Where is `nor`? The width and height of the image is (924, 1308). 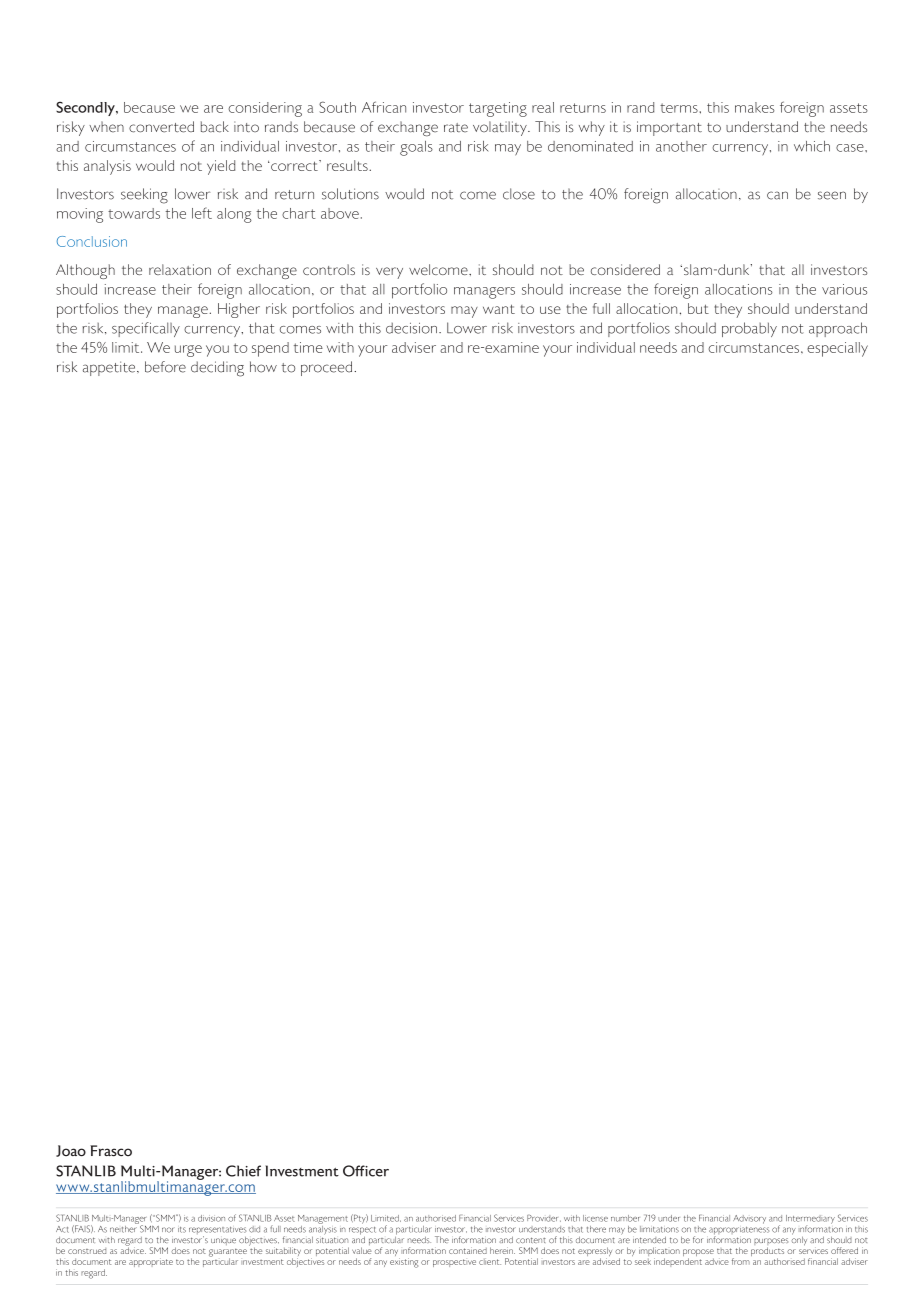 nor is located at coordinates (168, 1230).
